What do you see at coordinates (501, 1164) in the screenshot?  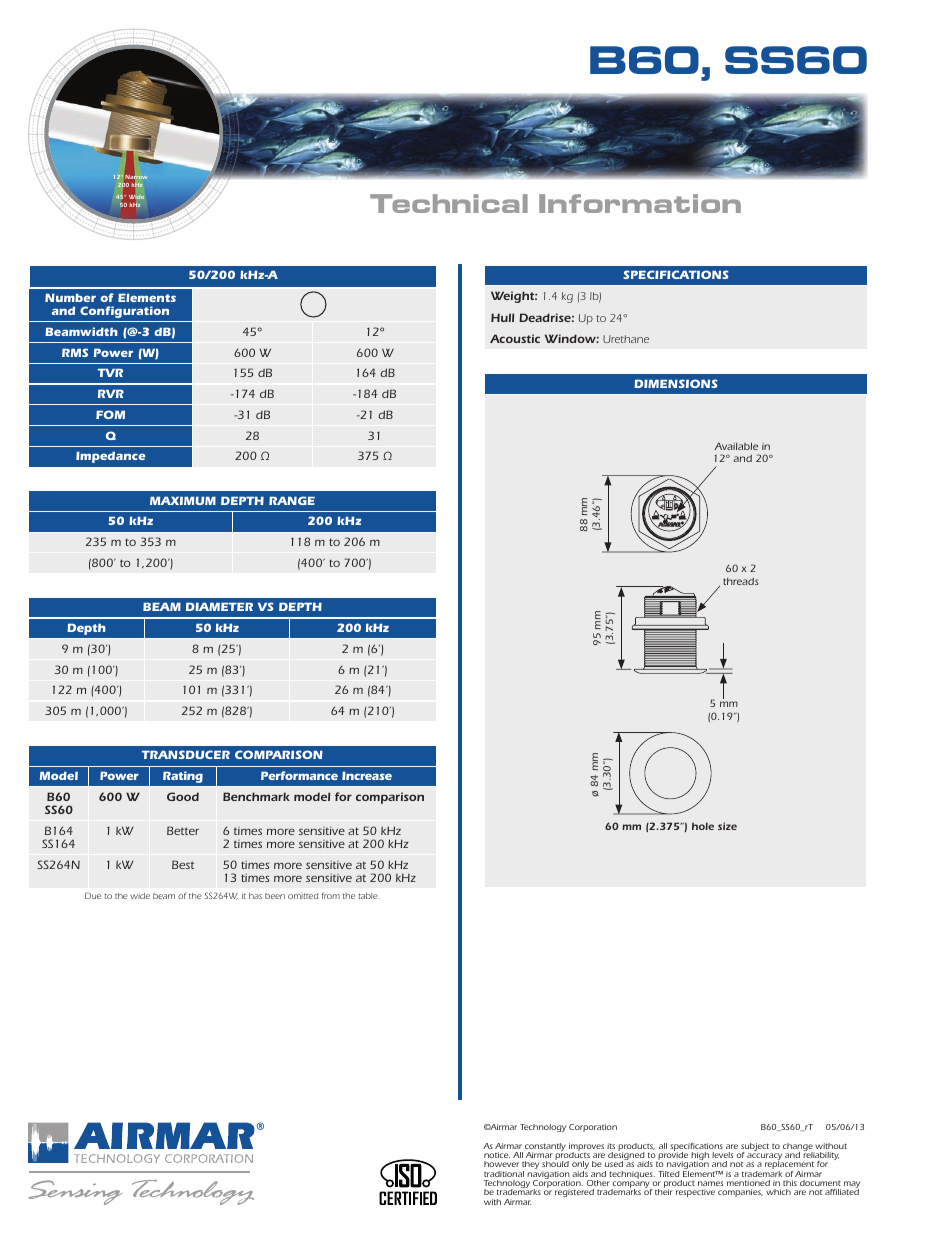 I see `however` at bounding box center [501, 1164].
